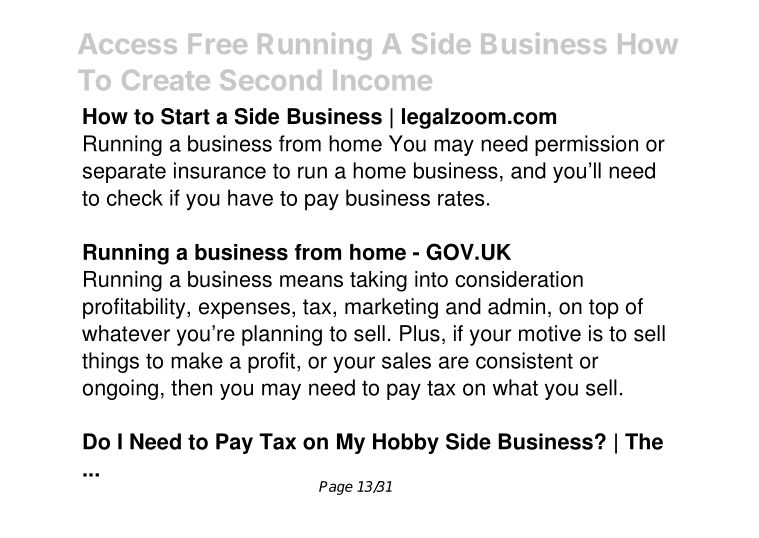  I want to click on consistent, so click(524, 360).
